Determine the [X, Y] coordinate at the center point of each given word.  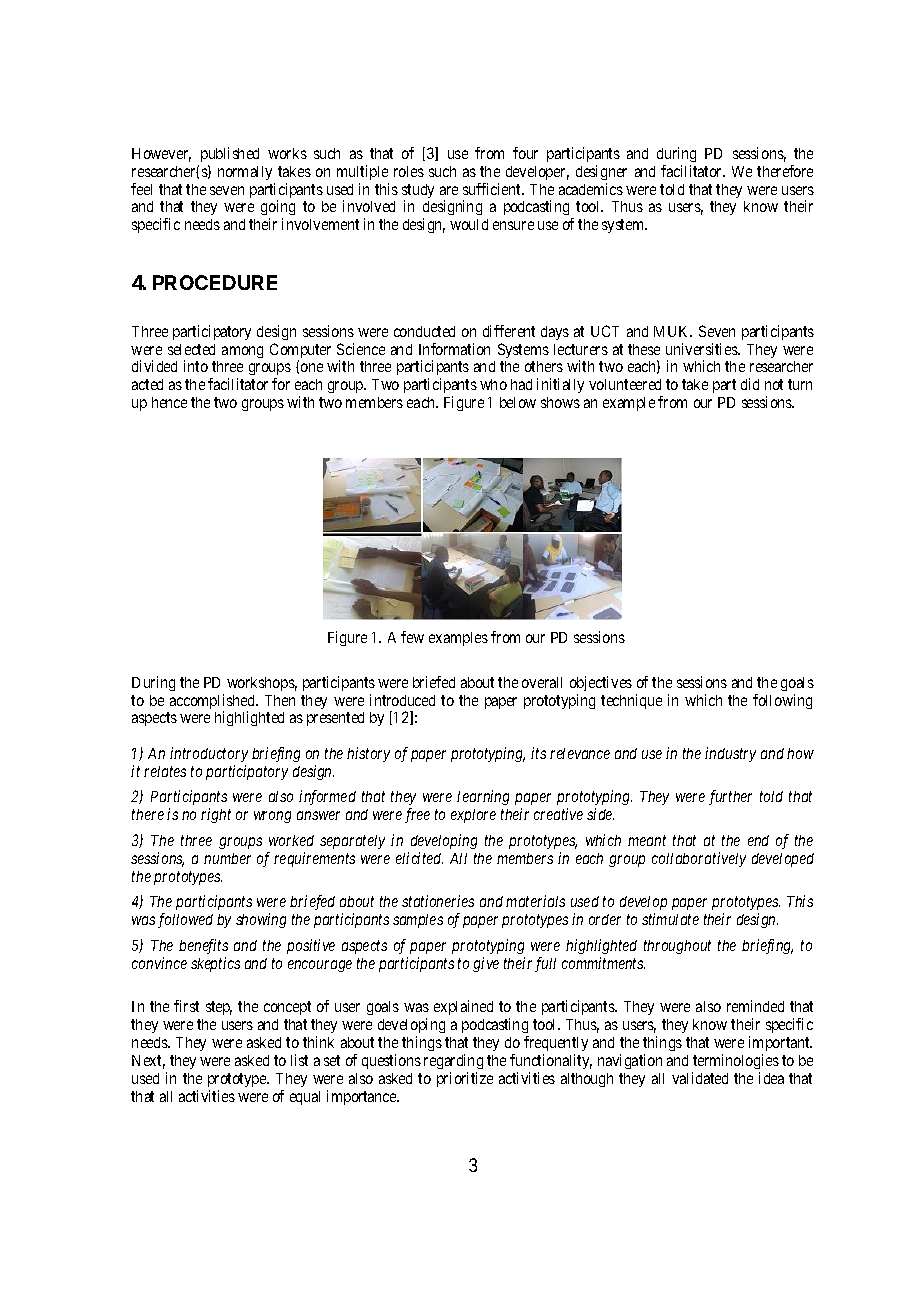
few [412, 637]
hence [169, 402]
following [782, 701]
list [299, 1060]
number [227, 858]
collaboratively [699, 859]
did [750, 384]
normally [245, 173]
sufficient [493, 189]
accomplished [213, 703]
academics [591, 189]
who [493, 384]
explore [473, 816]
